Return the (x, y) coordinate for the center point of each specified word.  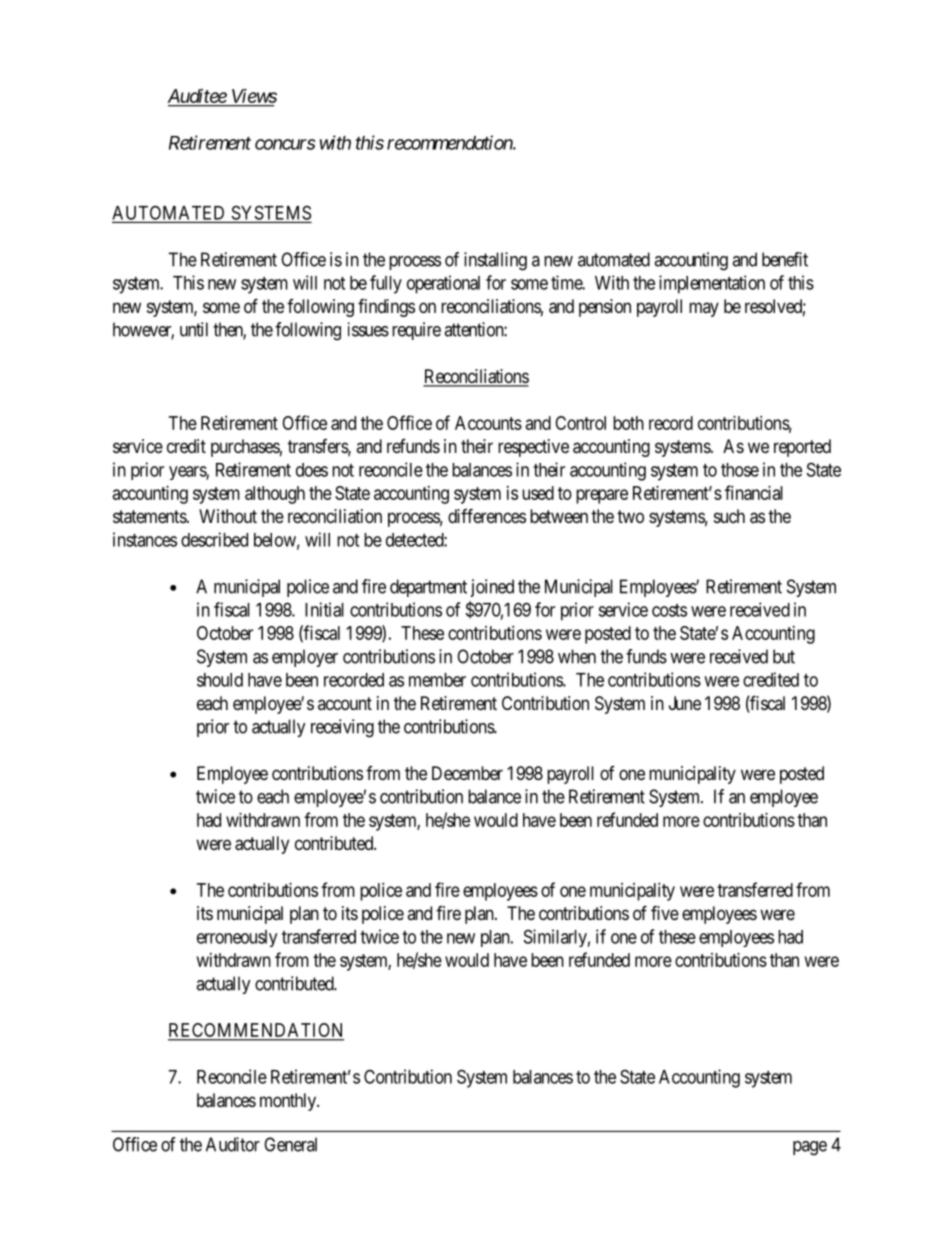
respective (533, 448)
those (740, 470)
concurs (285, 144)
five (665, 912)
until (194, 329)
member (437, 680)
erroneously (237, 938)
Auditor (233, 1144)
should (220, 680)
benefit (785, 259)
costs (669, 610)
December (467, 773)
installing (495, 261)
